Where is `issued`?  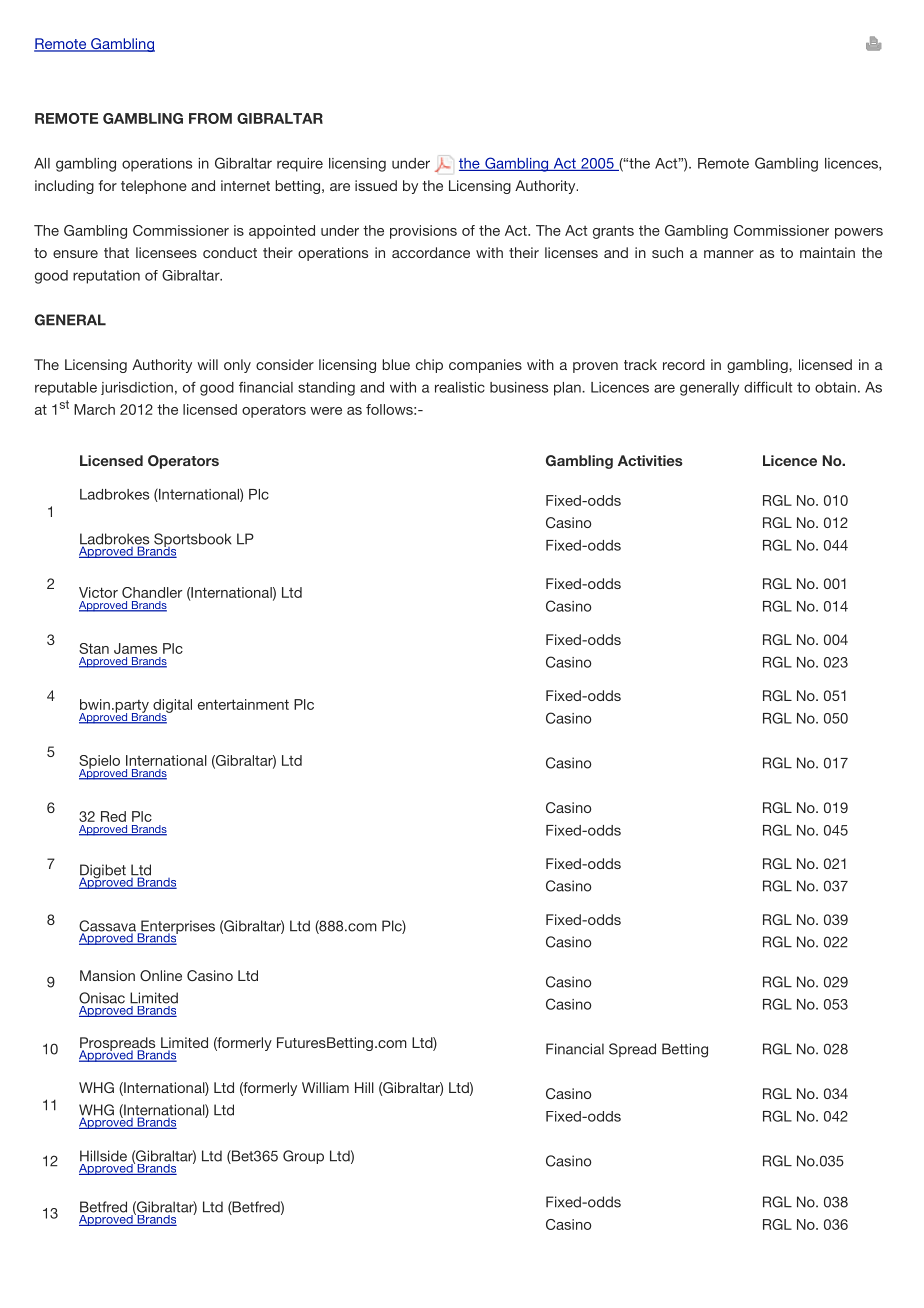
issued is located at coordinates (376, 185).
